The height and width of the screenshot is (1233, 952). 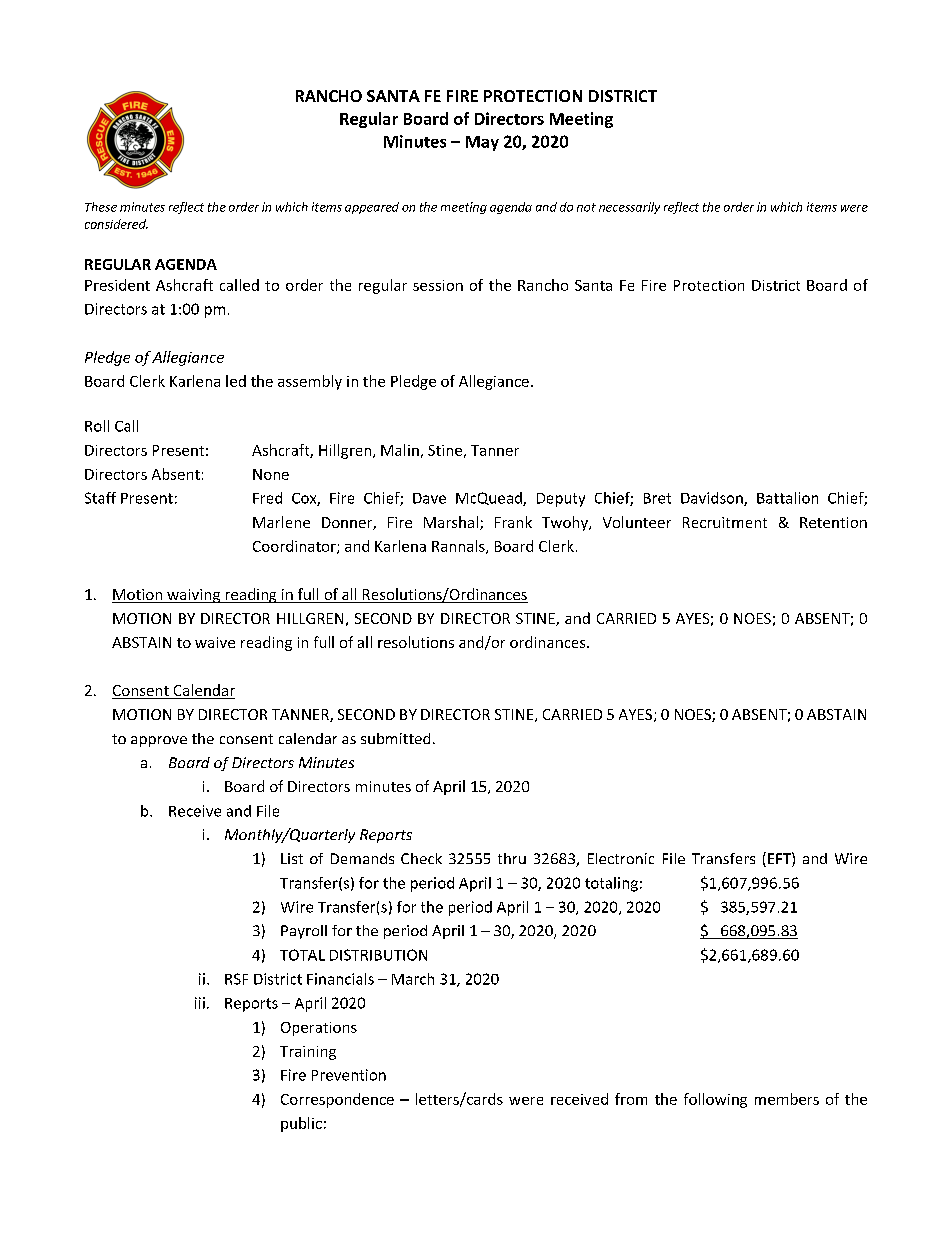 I want to click on Recruitment, so click(x=725, y=522).
